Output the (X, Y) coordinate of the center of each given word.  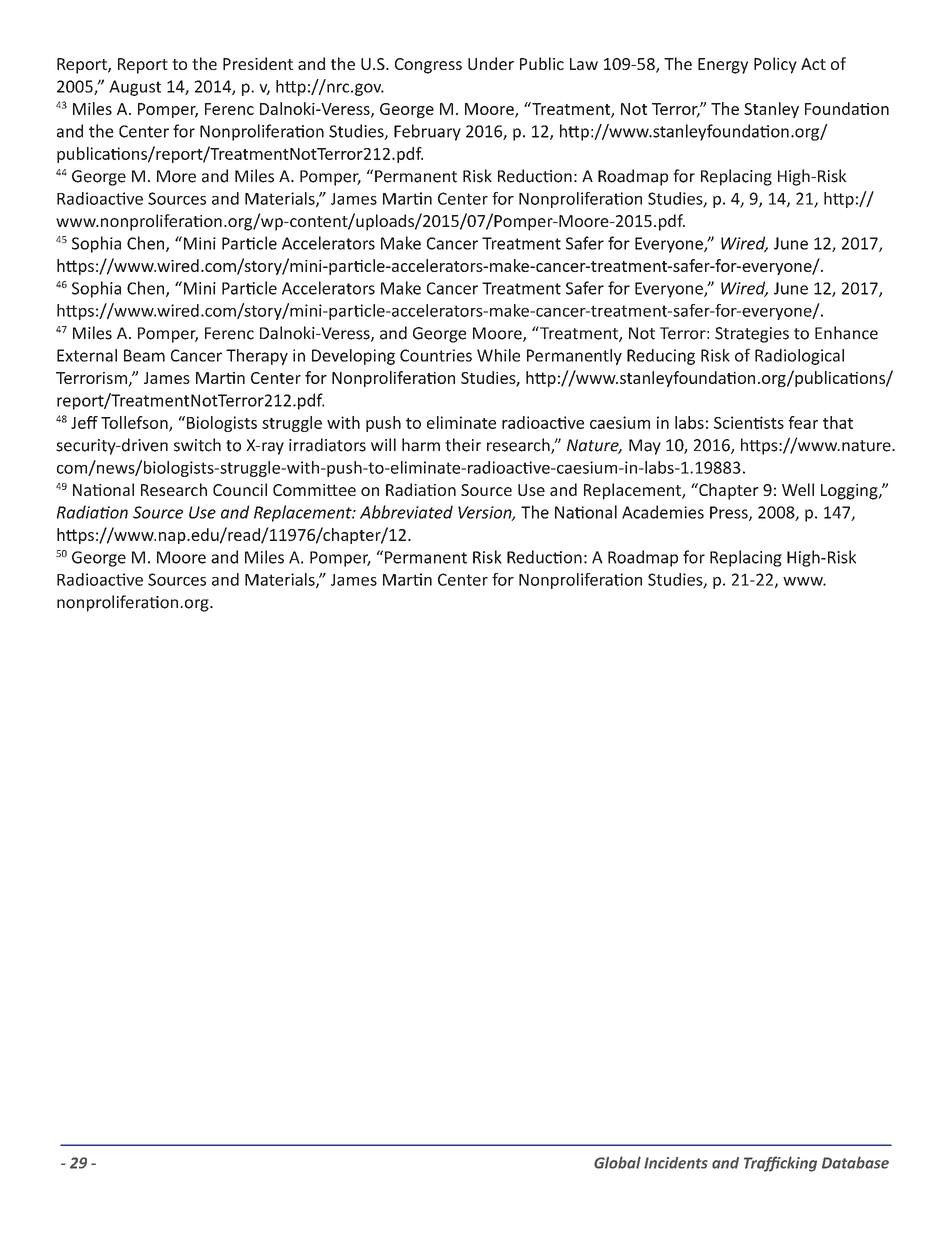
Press (730, 513)
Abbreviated (406, 512)
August (135, 88)
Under (491, 63)
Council (240, 489)
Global (617, 1162)
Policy (775, 65)
